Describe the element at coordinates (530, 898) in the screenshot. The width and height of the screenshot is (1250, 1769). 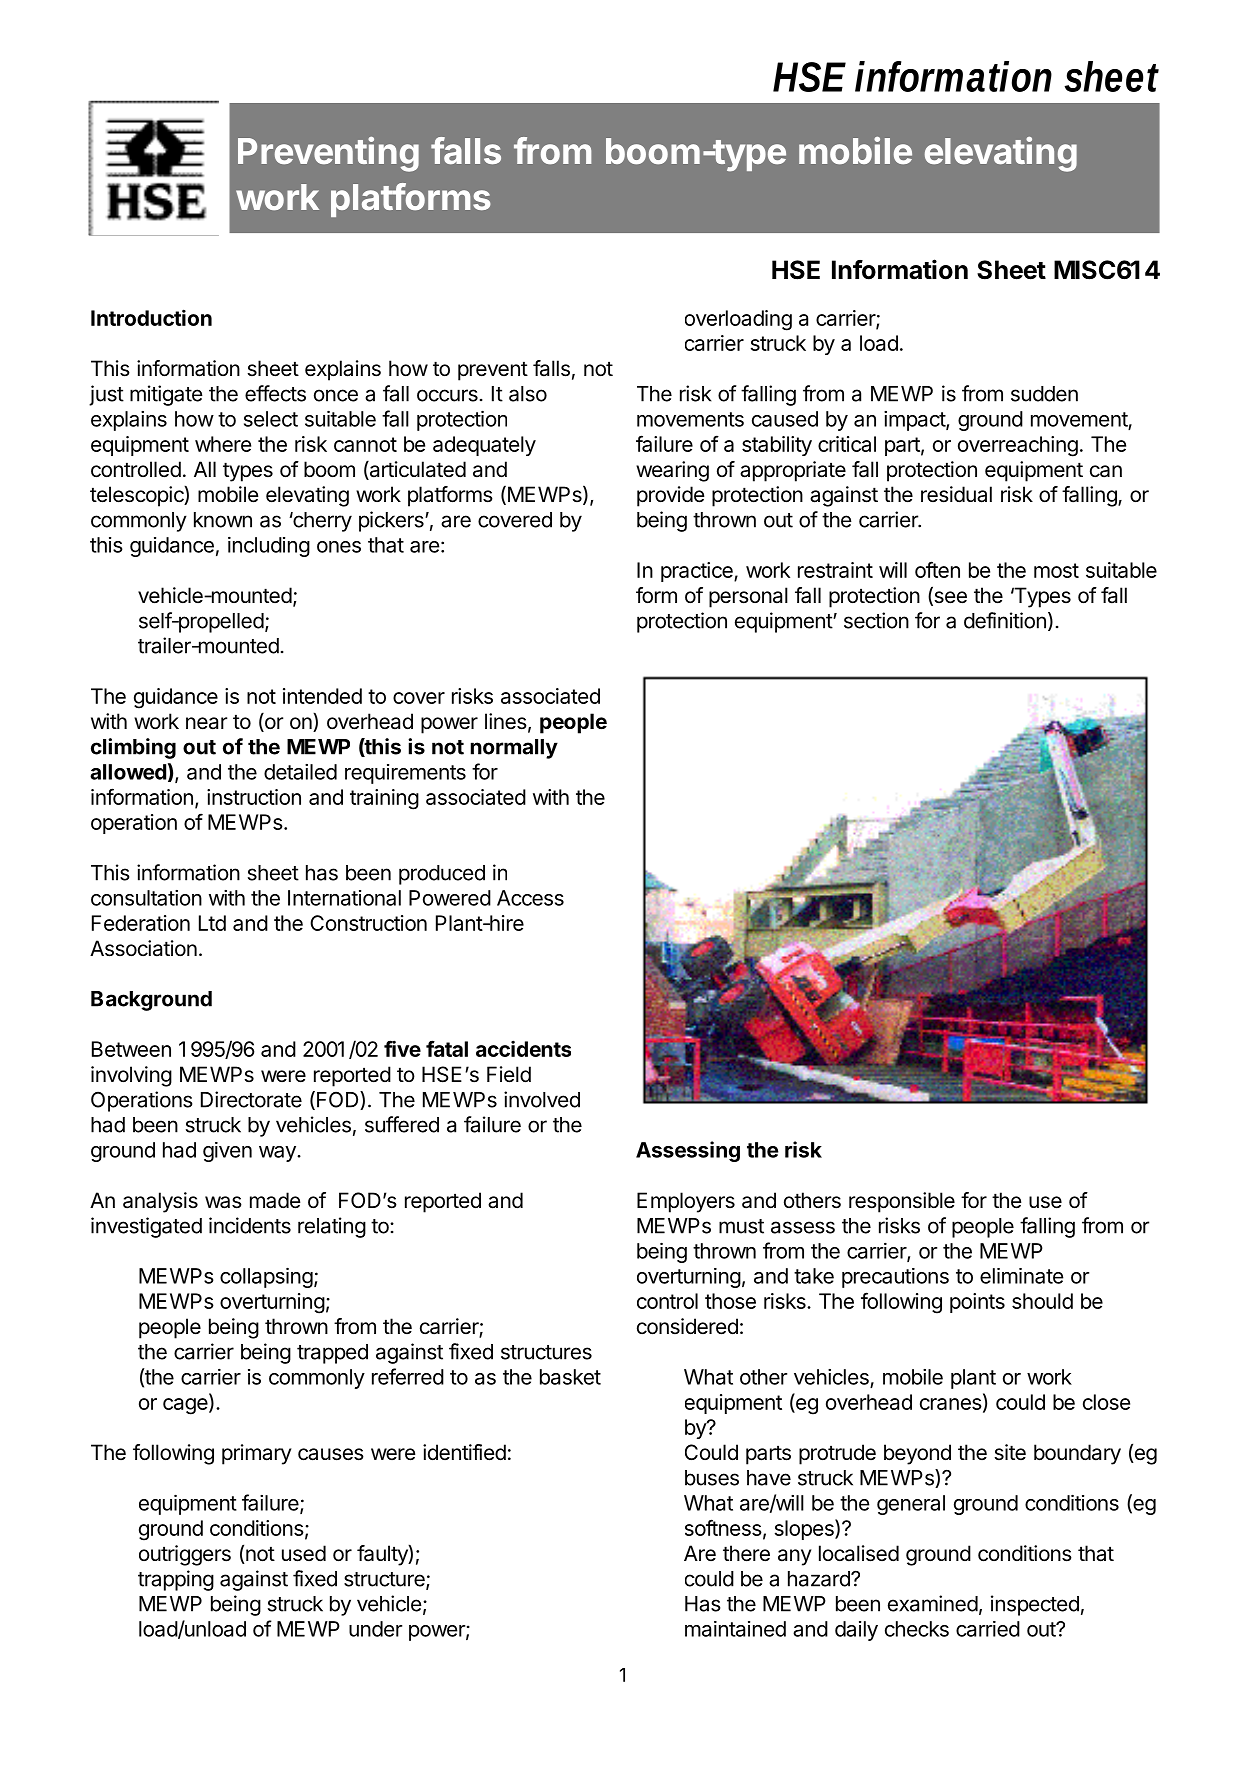
I see `Access` at that location.
